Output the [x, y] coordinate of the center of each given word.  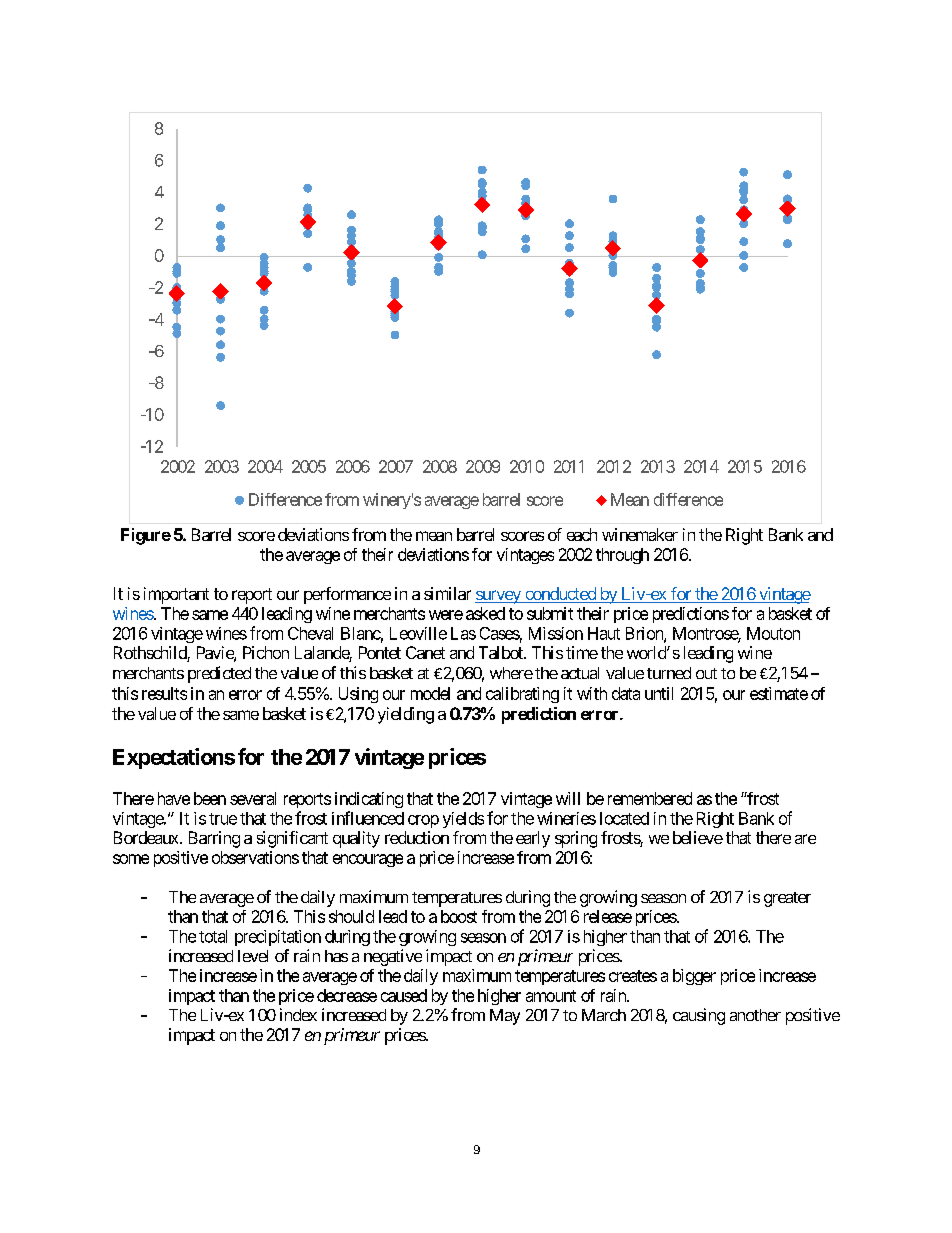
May [505, 1017]
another [755, 1015]
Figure [146, 536]
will [568, 798]
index [298, 1014]
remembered [650, 798]
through [622, 556]
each [582, 534]
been [210, 798]
